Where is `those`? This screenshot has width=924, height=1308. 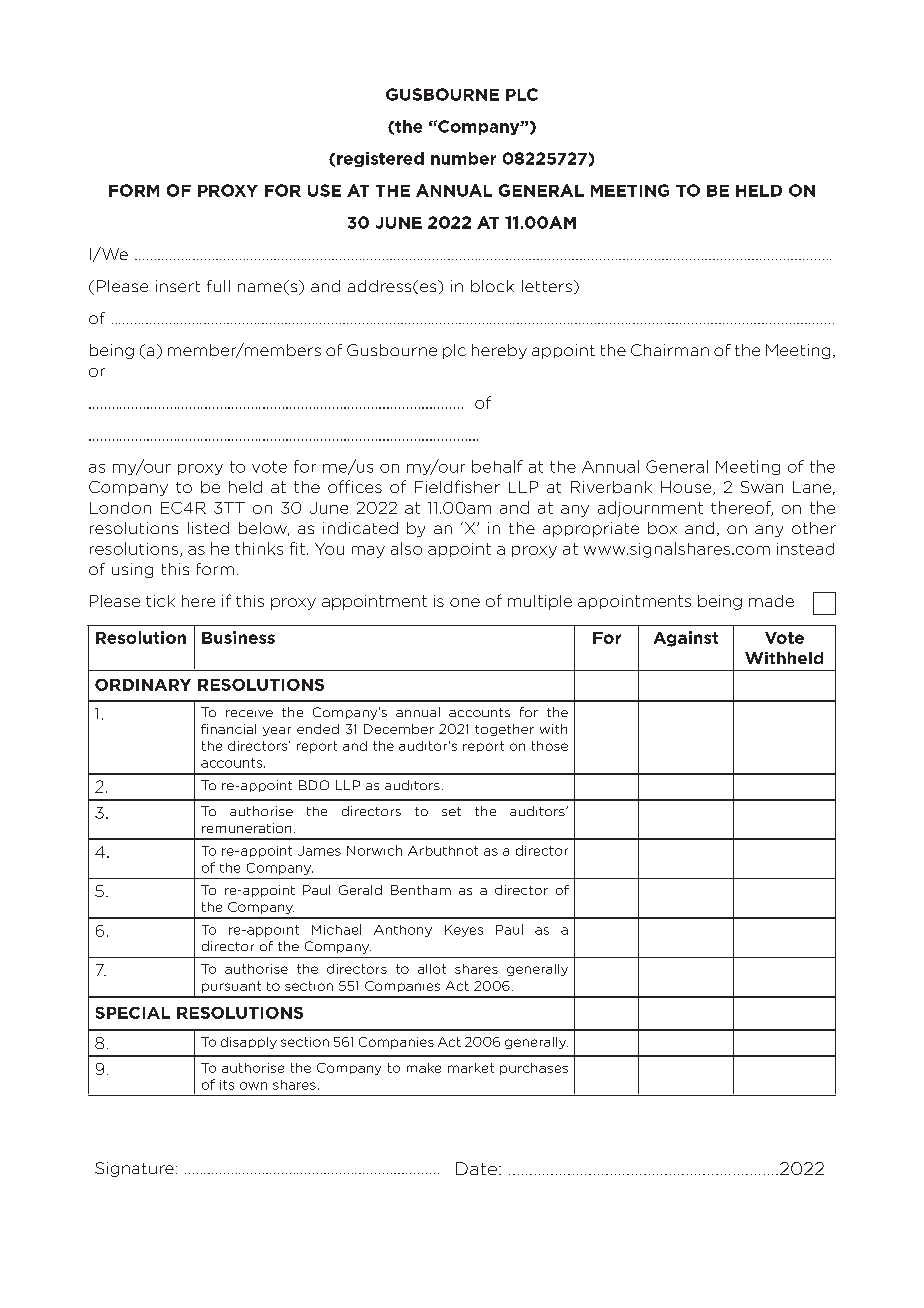 those is located at coordinates (550, 746).
